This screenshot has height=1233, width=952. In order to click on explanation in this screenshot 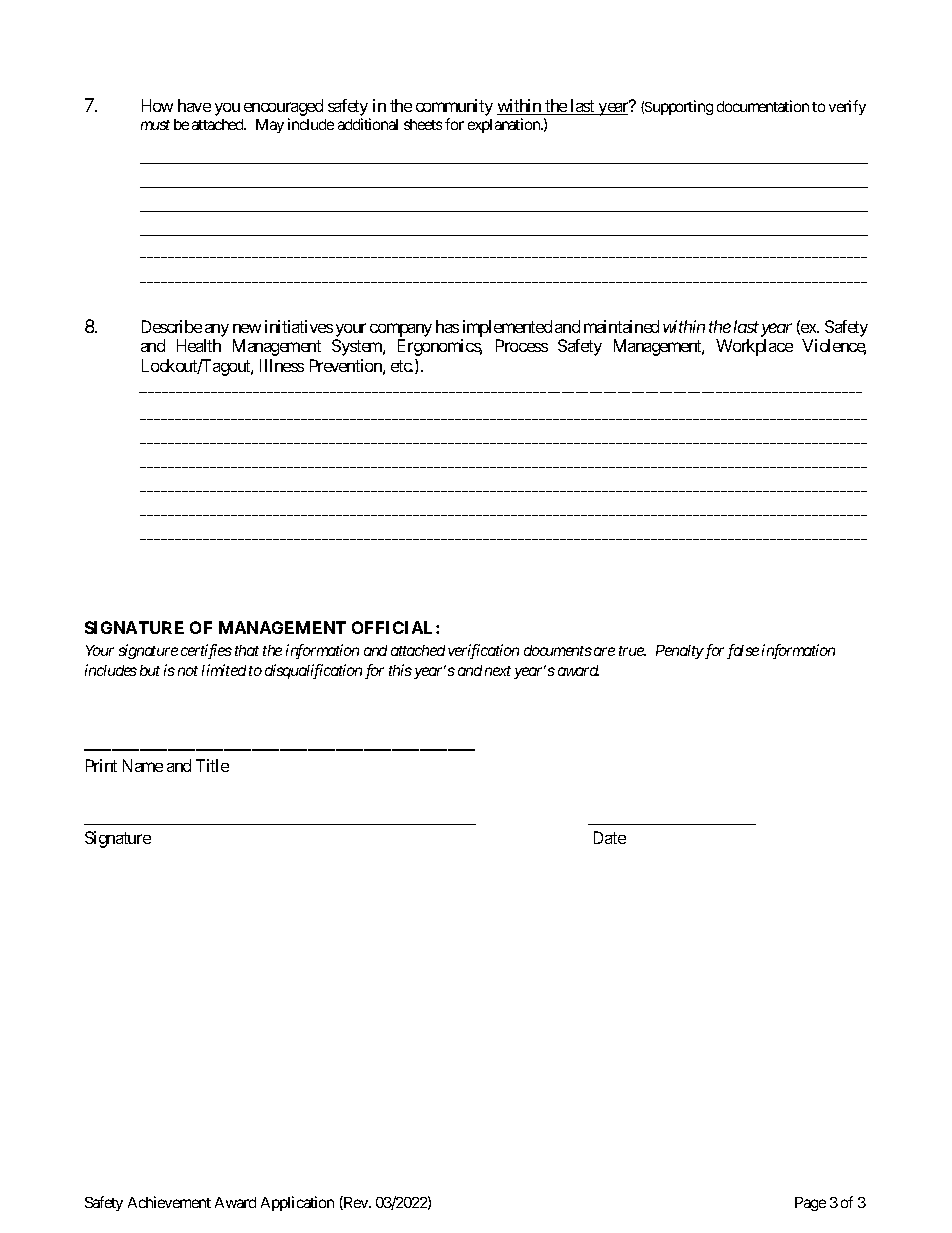, I will do `click(505, 125)`.
